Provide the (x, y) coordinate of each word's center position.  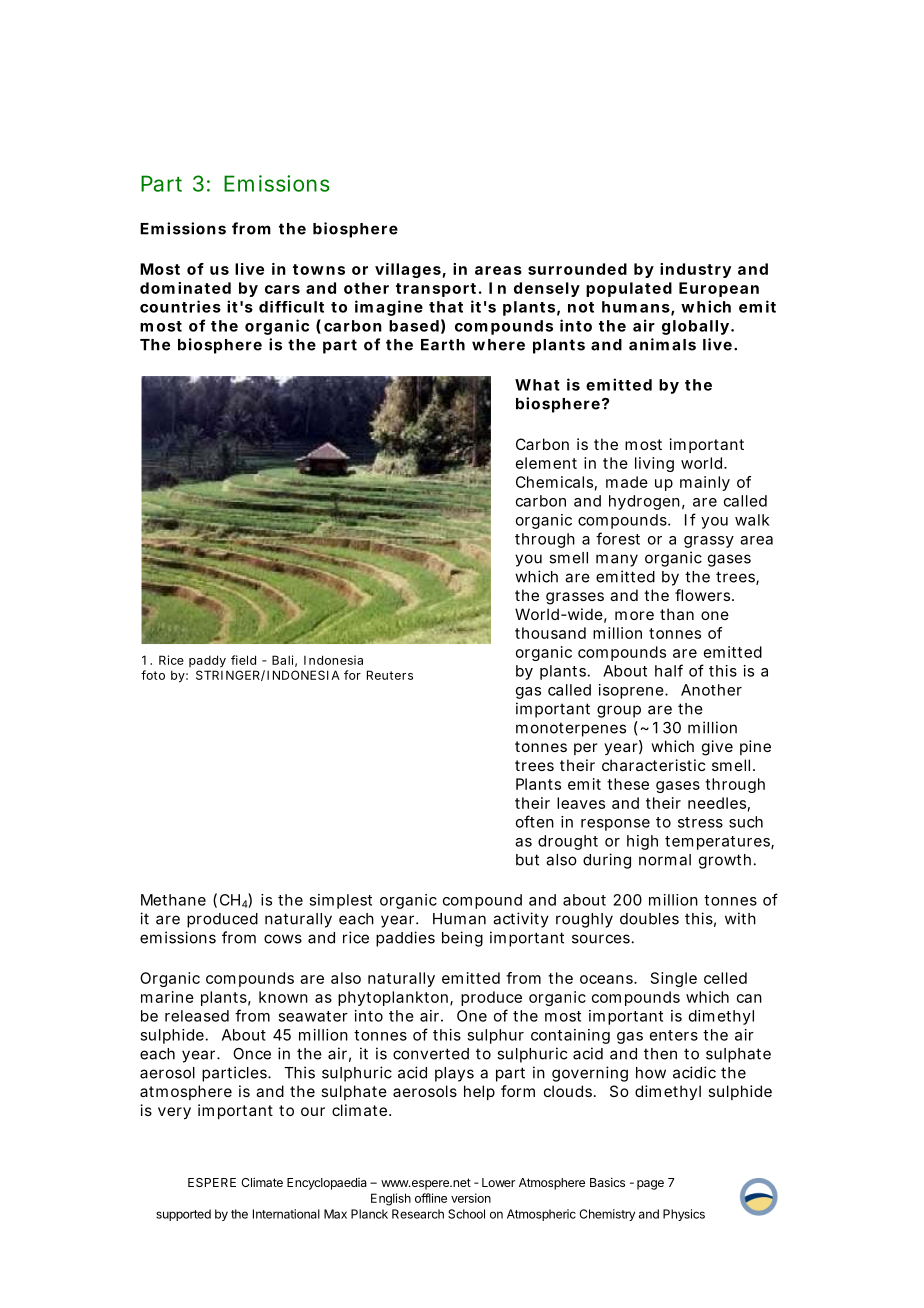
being (462, 939)
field (243, 660)
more (634, 615)
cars (282, 289)
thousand (550, 633)
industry (695, 270)
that (446, 307)
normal (665, 860)
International (286, 1214)
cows (283, 939)
